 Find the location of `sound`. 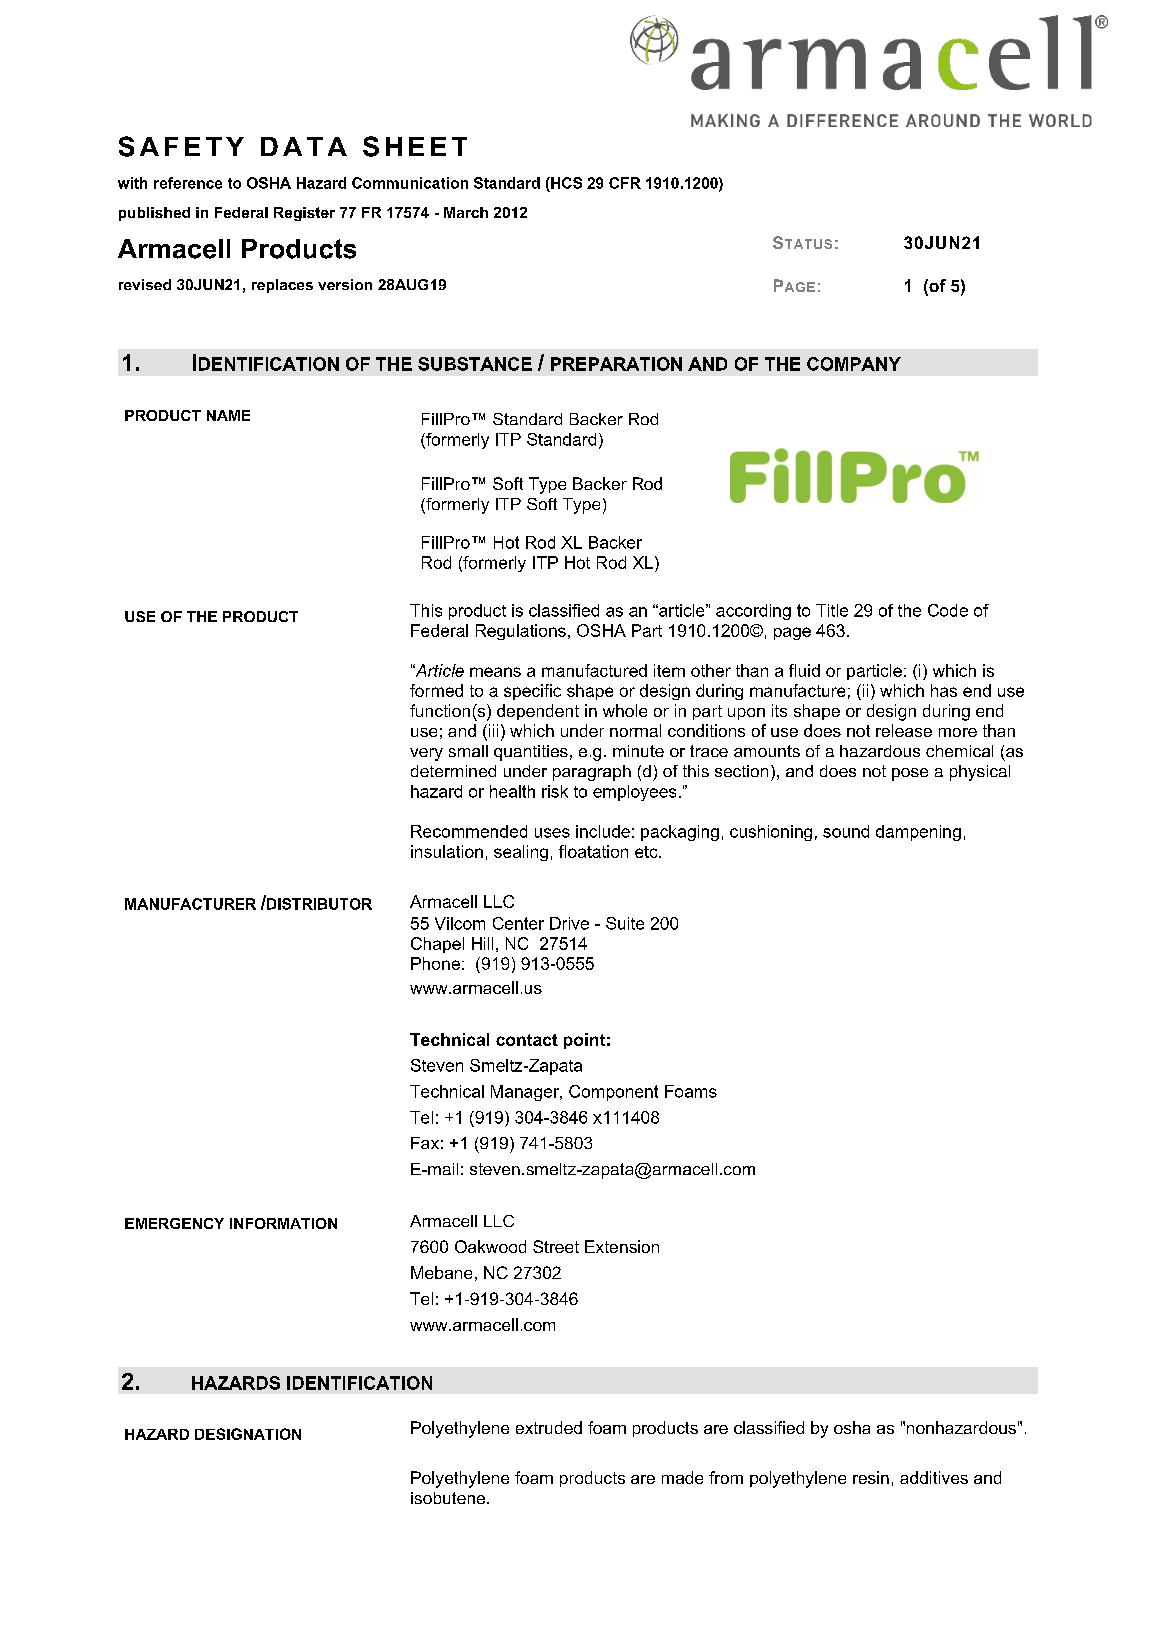

sound is located at coordinates (846, 831).
